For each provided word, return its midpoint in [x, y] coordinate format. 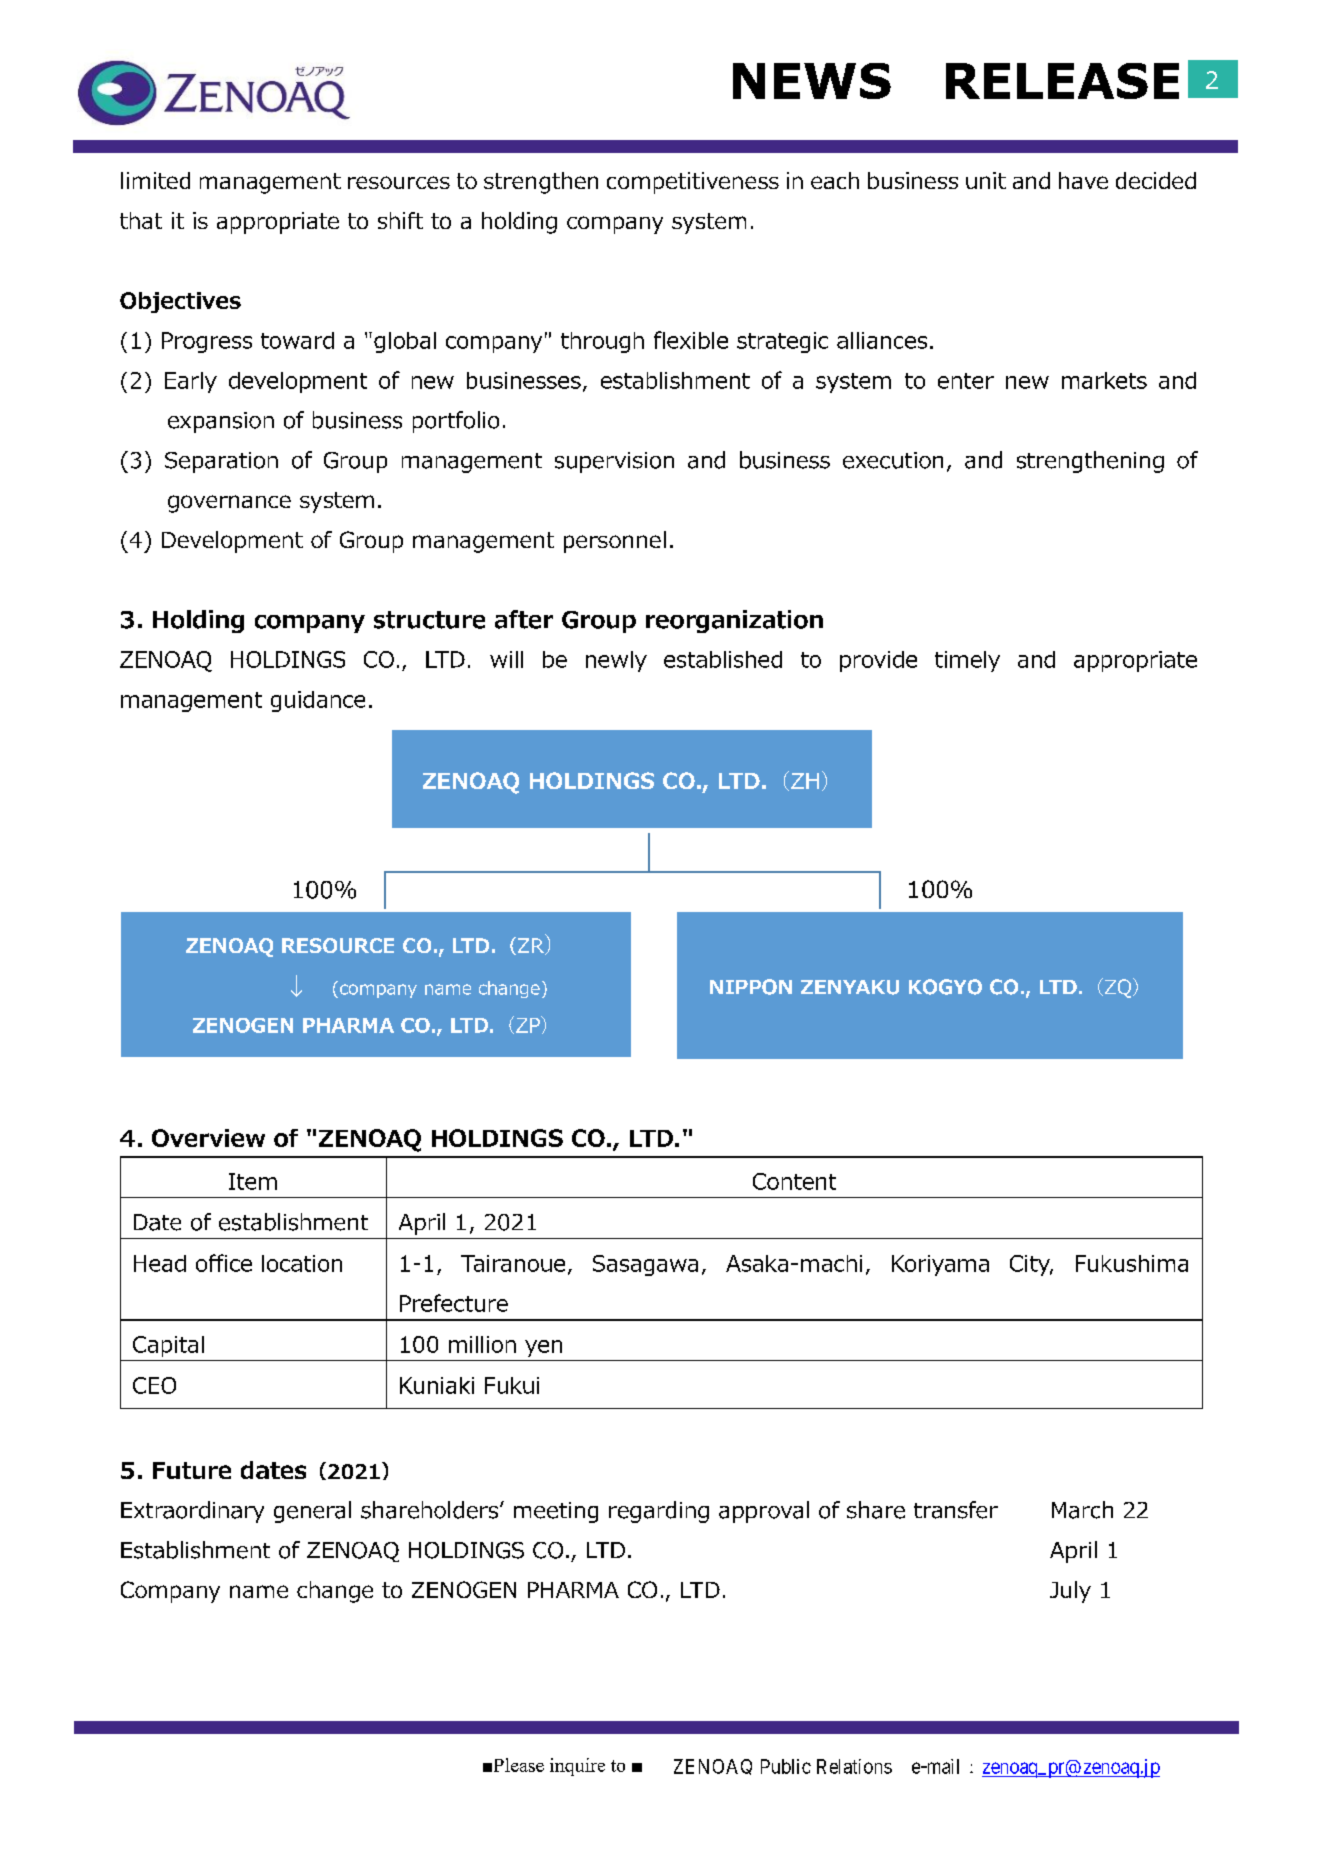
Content [794, 1181]
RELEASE [1062, 81]
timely [967, 661]
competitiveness [693, 183]
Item [253, 1181]
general [312, 1512]
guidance [318, 701]
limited [155, 180]
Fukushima [1132, 1263]
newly [616, 661]
